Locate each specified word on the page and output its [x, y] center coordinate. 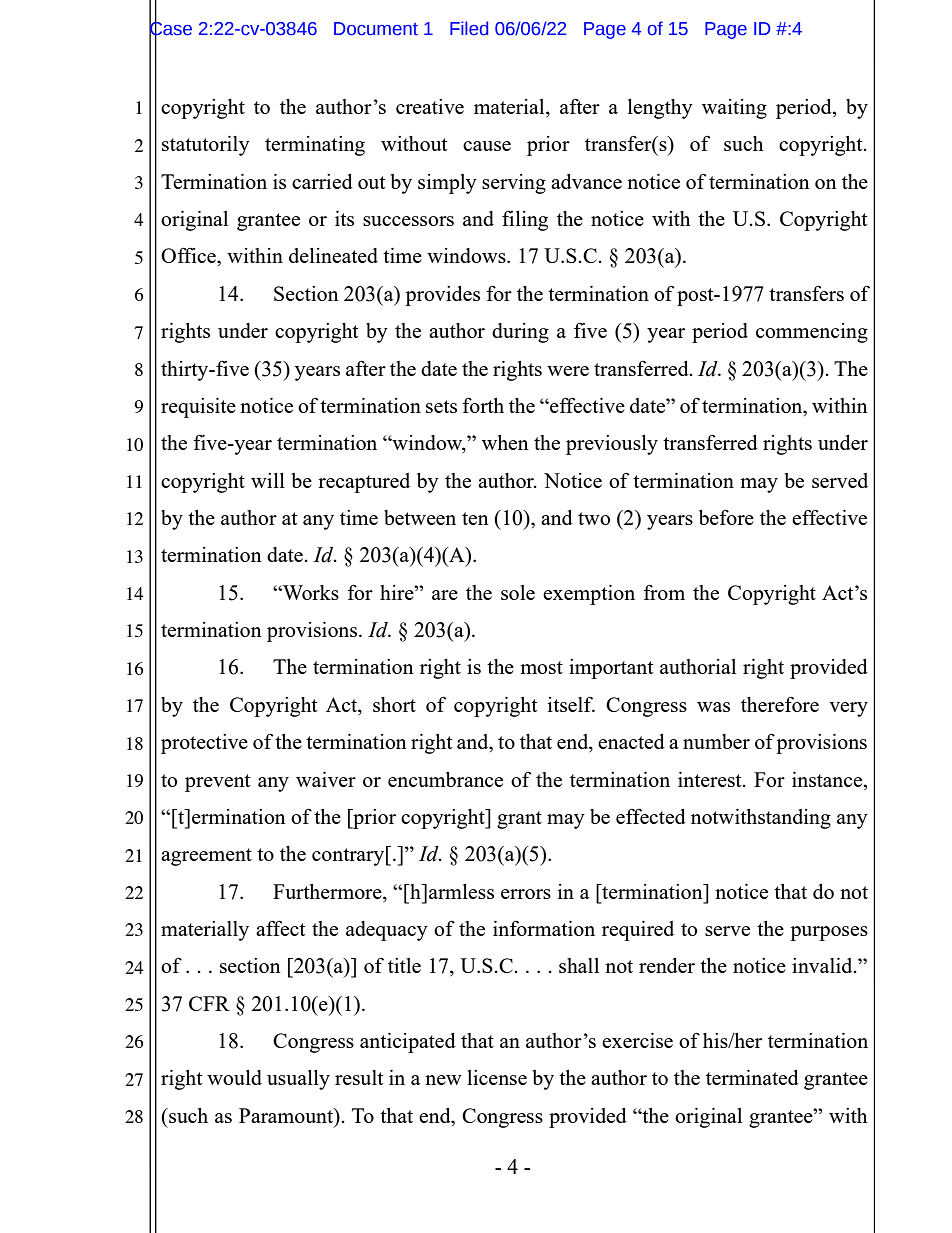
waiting [734, 109]
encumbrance [445, 779]
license [497, 1077]
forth [483, 405]
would [234, 1077]
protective [204, 744]
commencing [812, 333]
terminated [752, 1077]
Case [170, 28]
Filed [469, 28]
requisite [198, 408]
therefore [780, 704]
